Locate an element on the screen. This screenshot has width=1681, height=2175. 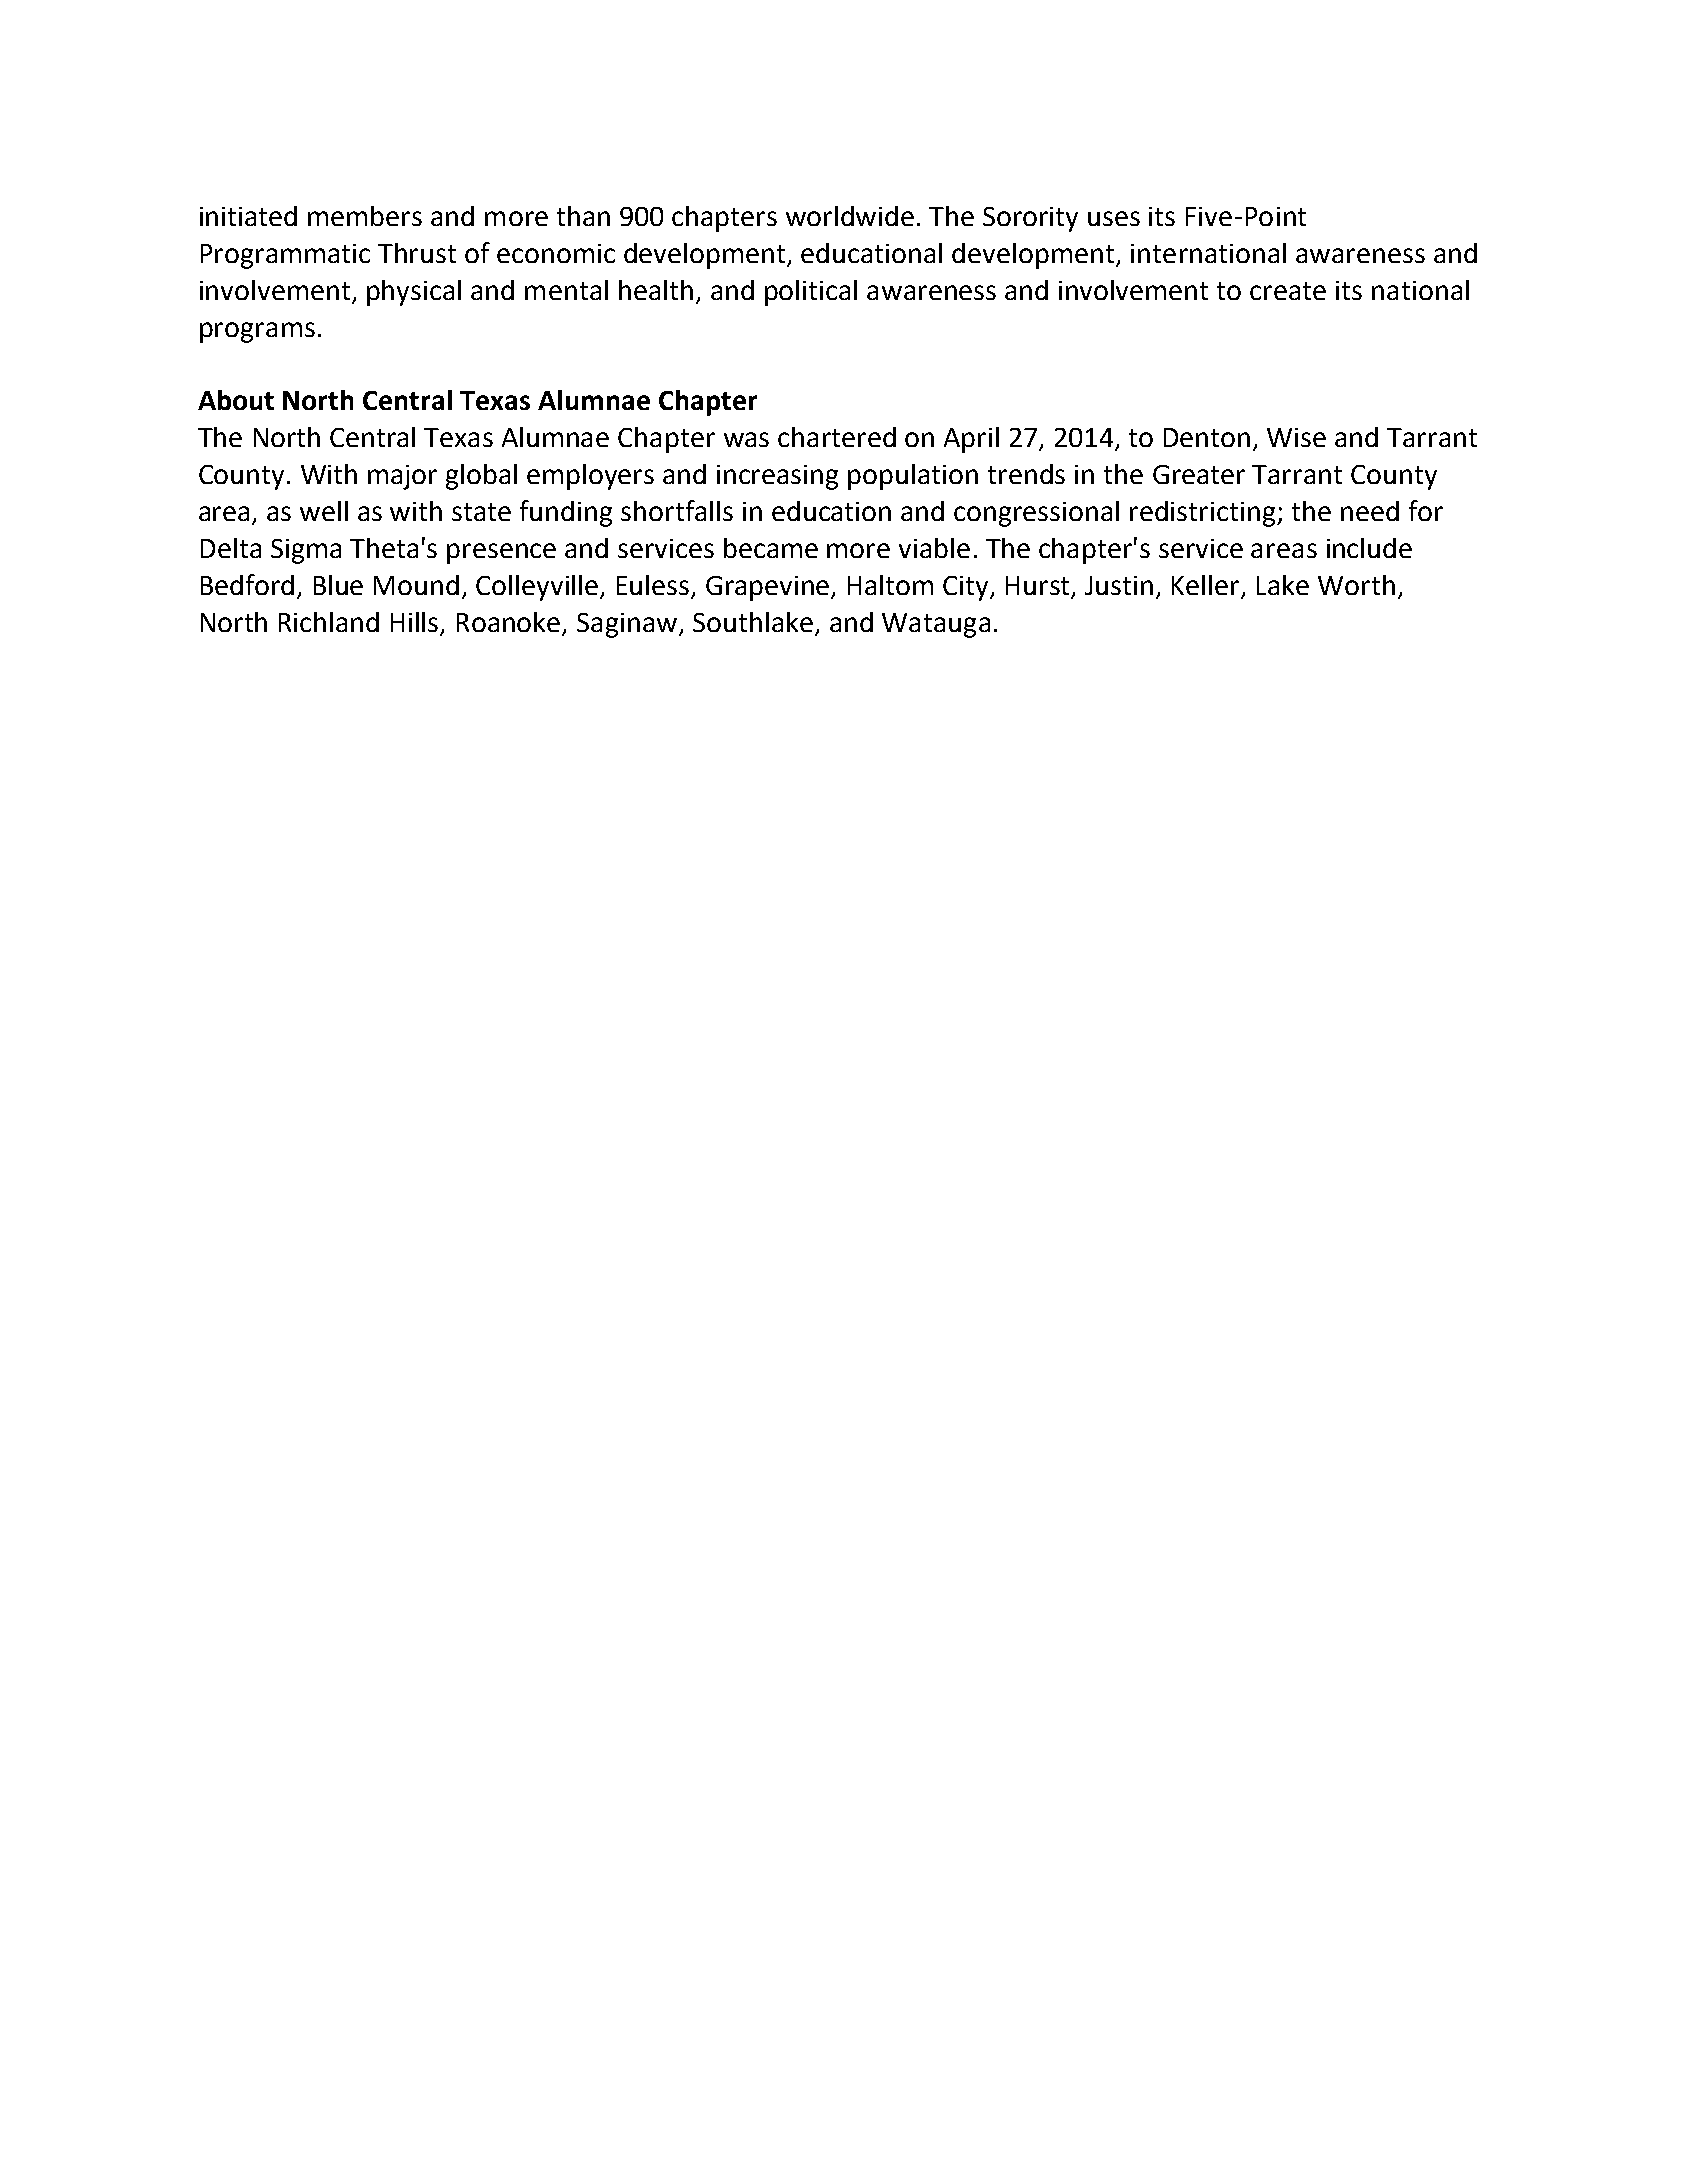
chartered is located at coordinates (837, 437).
